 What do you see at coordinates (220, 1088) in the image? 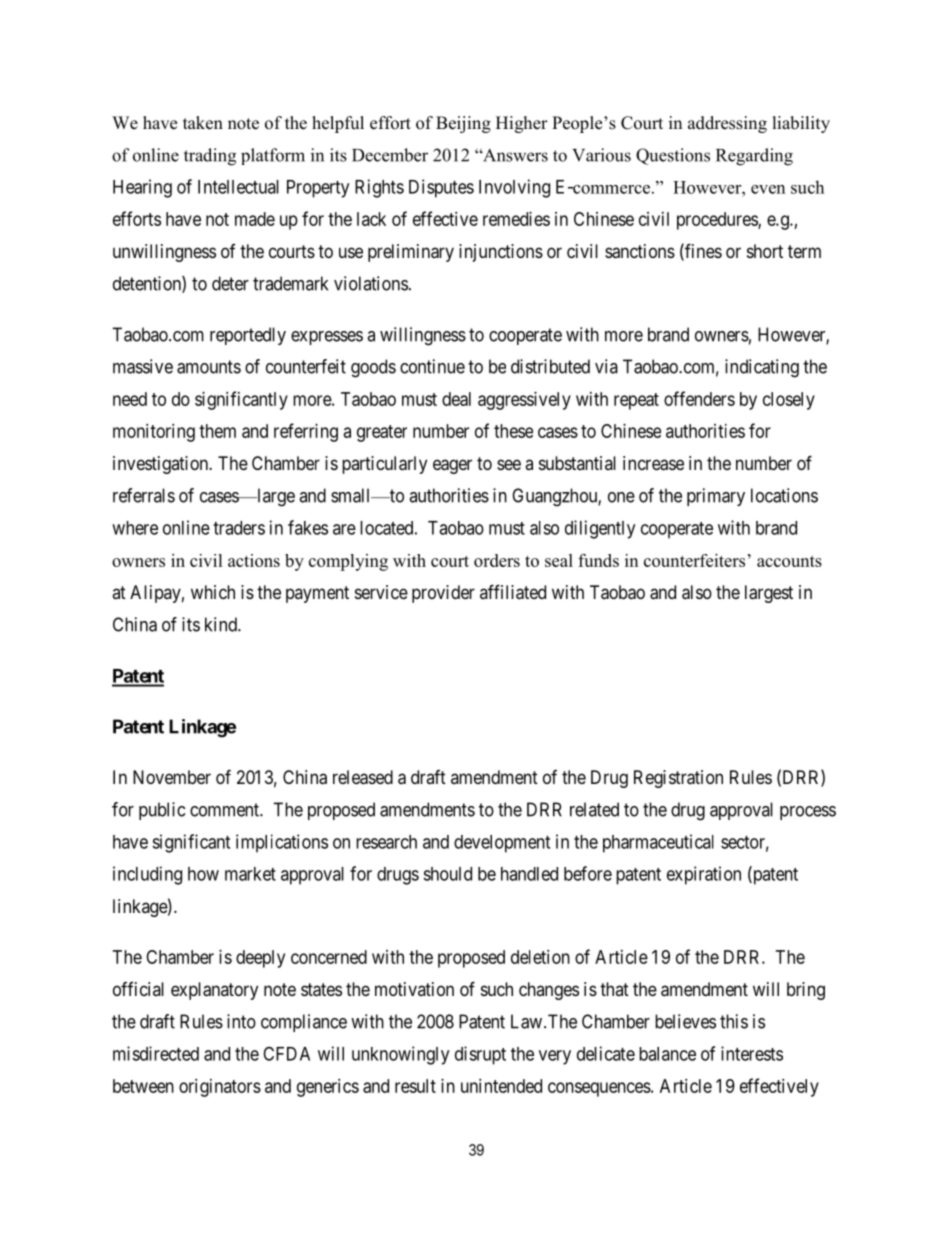
I see `originators` at bounding box center [220, 1088].
